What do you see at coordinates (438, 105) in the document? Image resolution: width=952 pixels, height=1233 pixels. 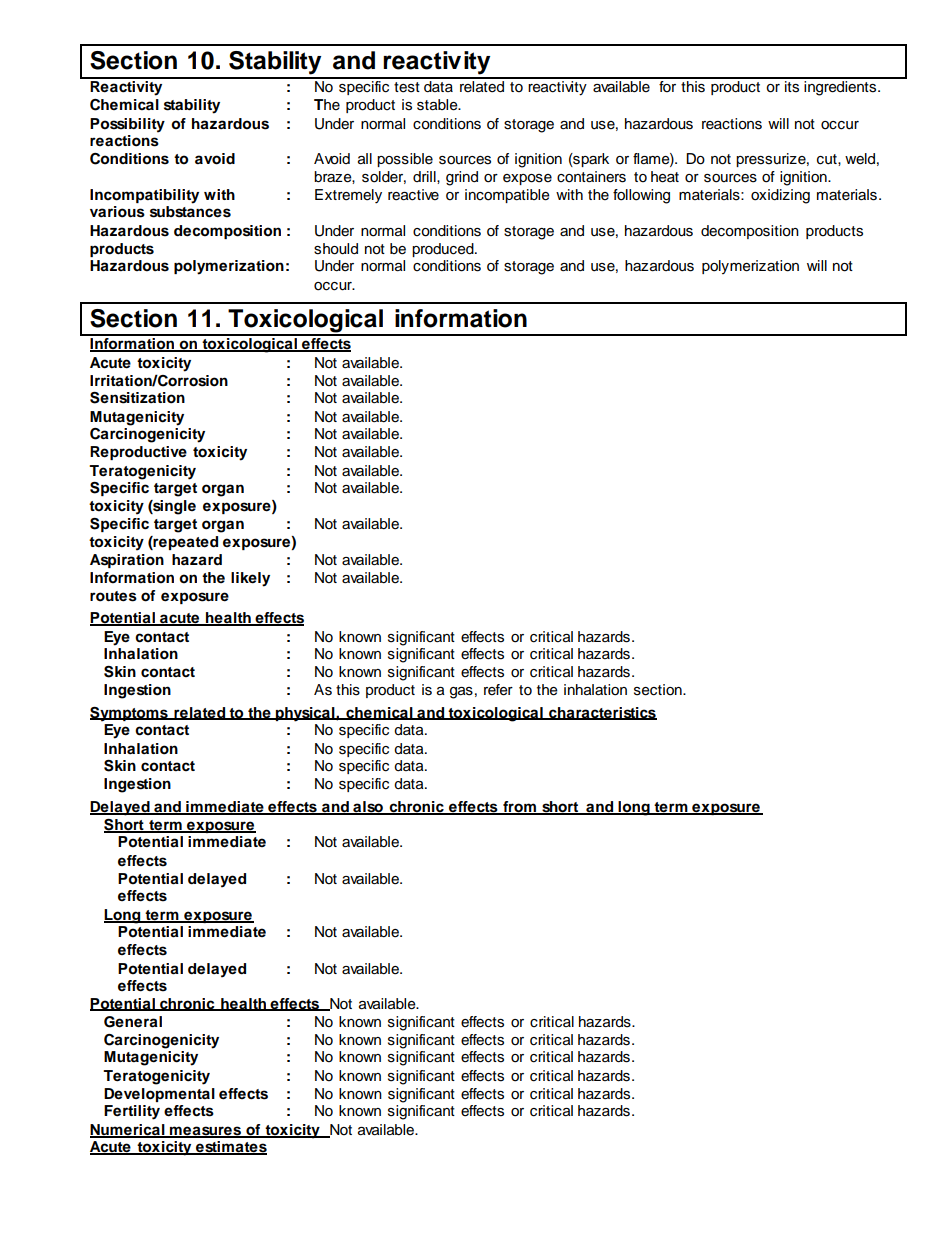 I see `stable` at bounding box center [438, 105].
